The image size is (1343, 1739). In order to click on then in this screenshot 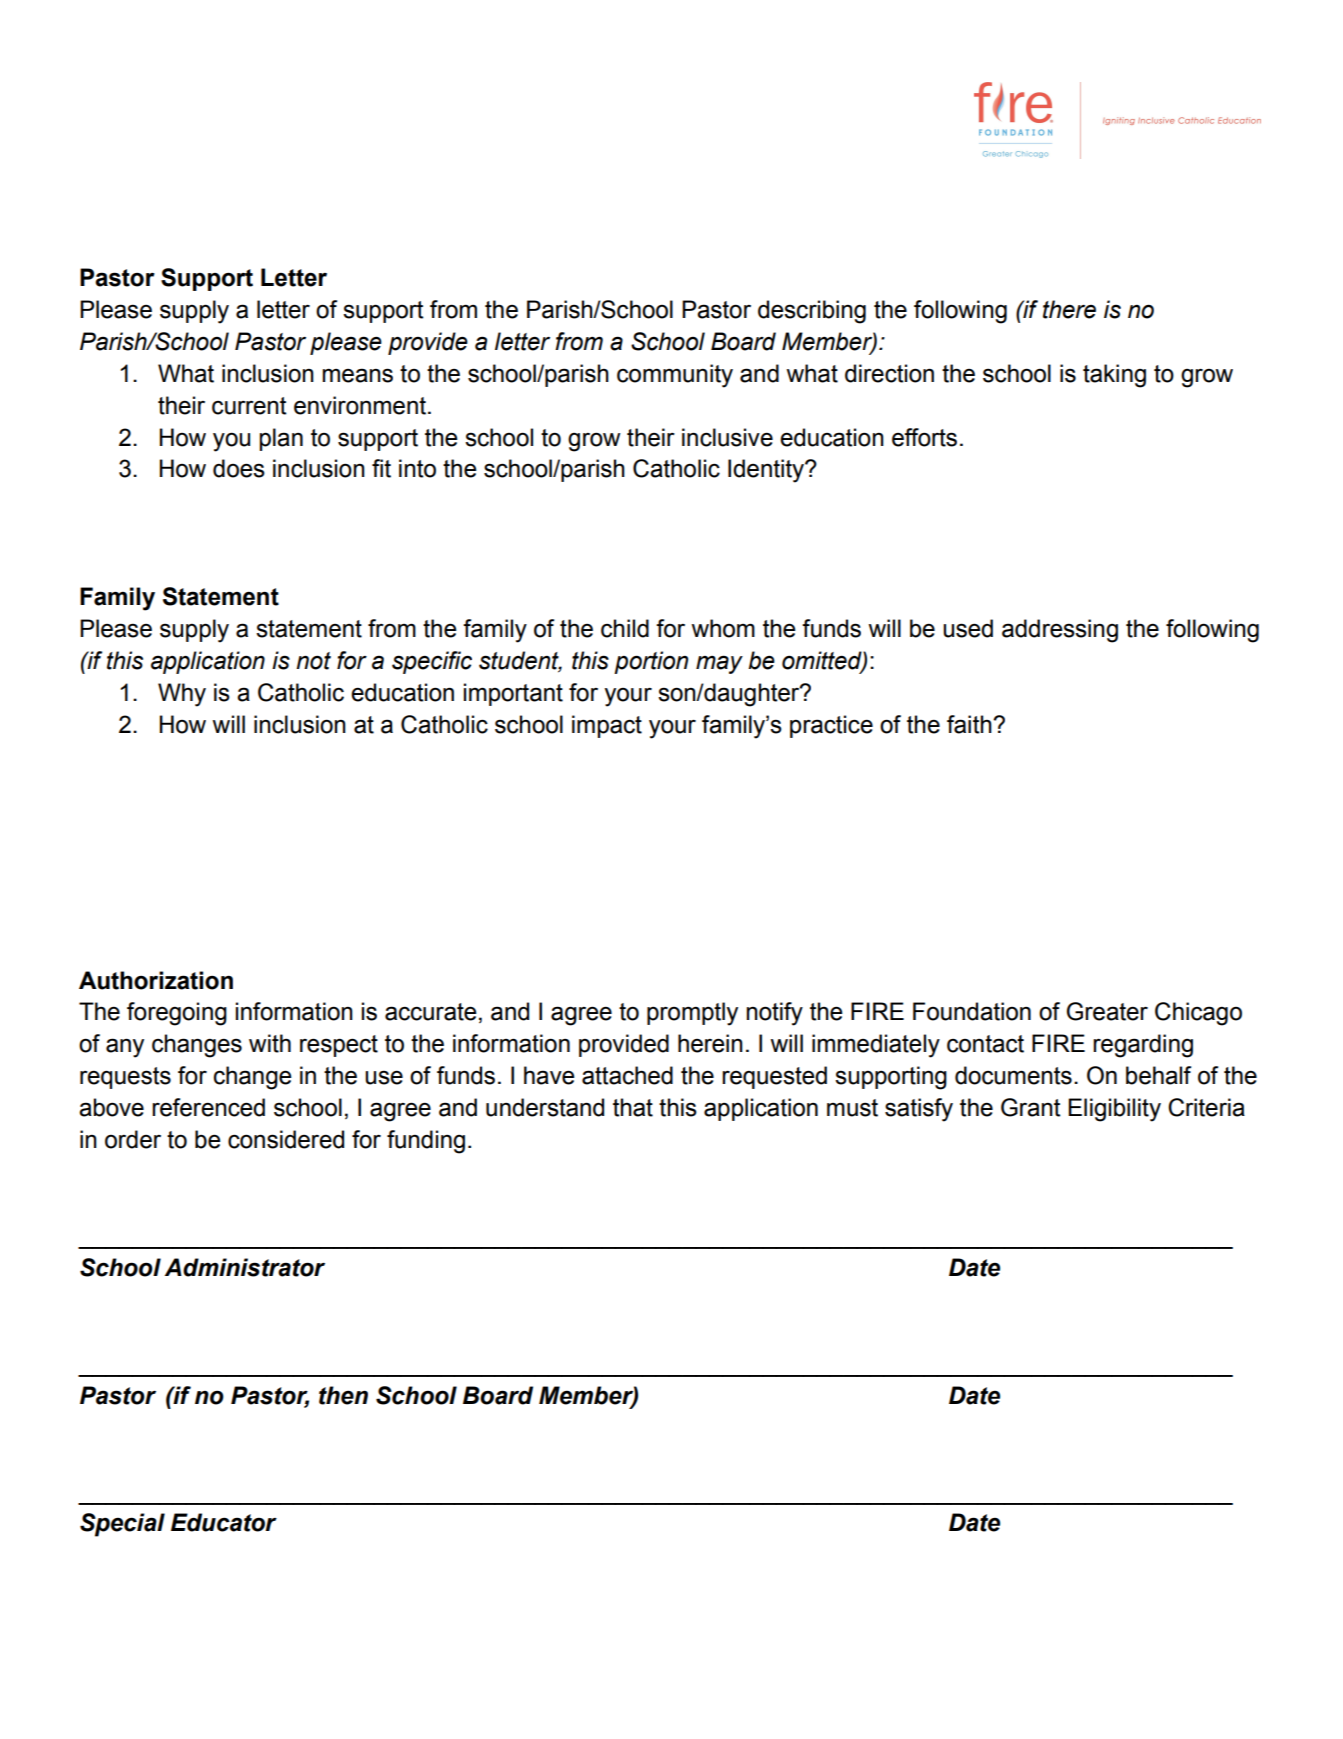, I will do `click(343, 1395)`.
